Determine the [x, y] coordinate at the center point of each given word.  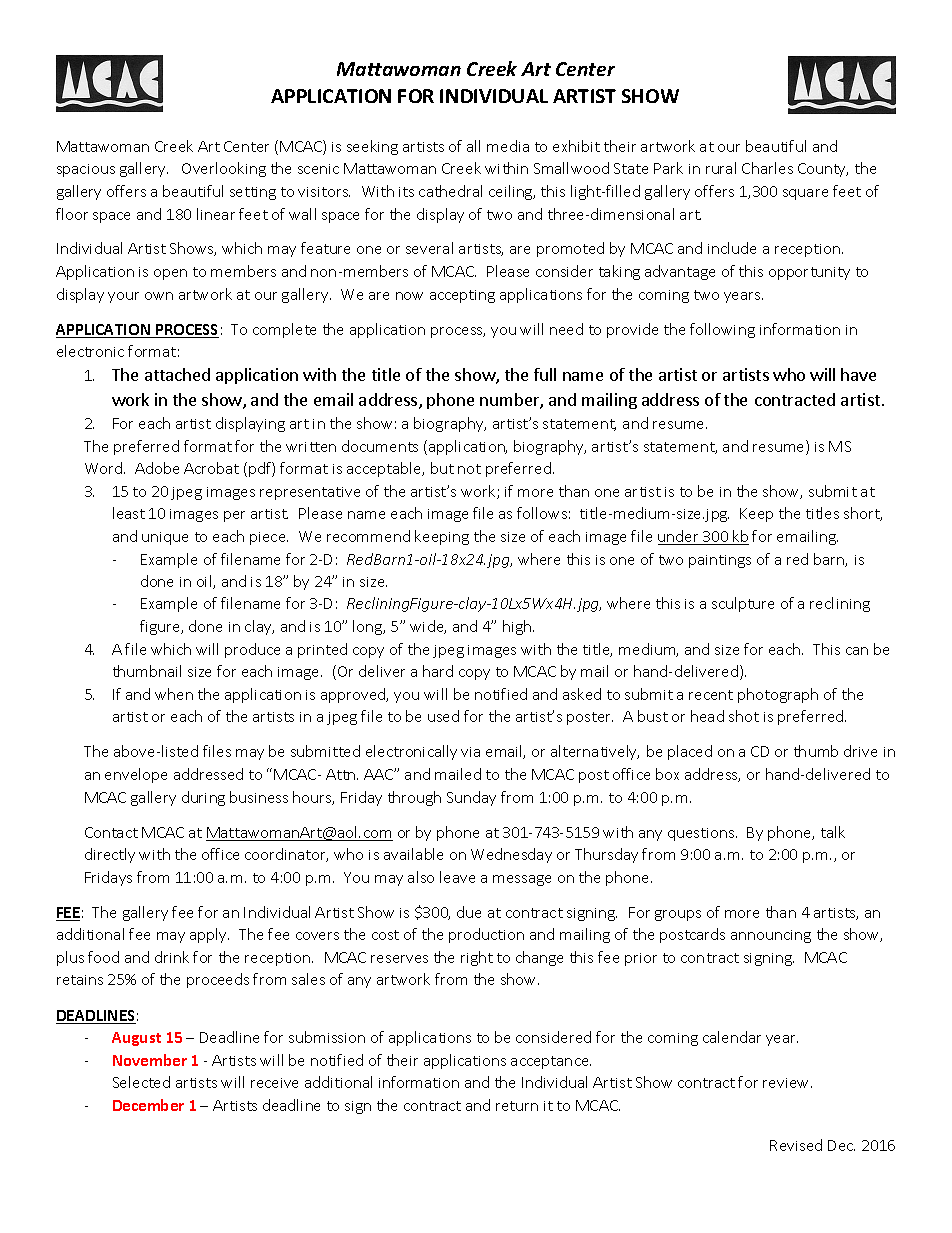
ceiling [512, 192]
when [174, 694]
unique [165, 538]
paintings [720, 561]
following [722, 330]
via [470, 752]
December [148, 1105]
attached [177, 374]
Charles [767, 168]
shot [744, 716]
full [545, 374]
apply [209, 935]
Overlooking [224, 169]
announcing [771, 936]
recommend [368, 536]
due [469, 912]
